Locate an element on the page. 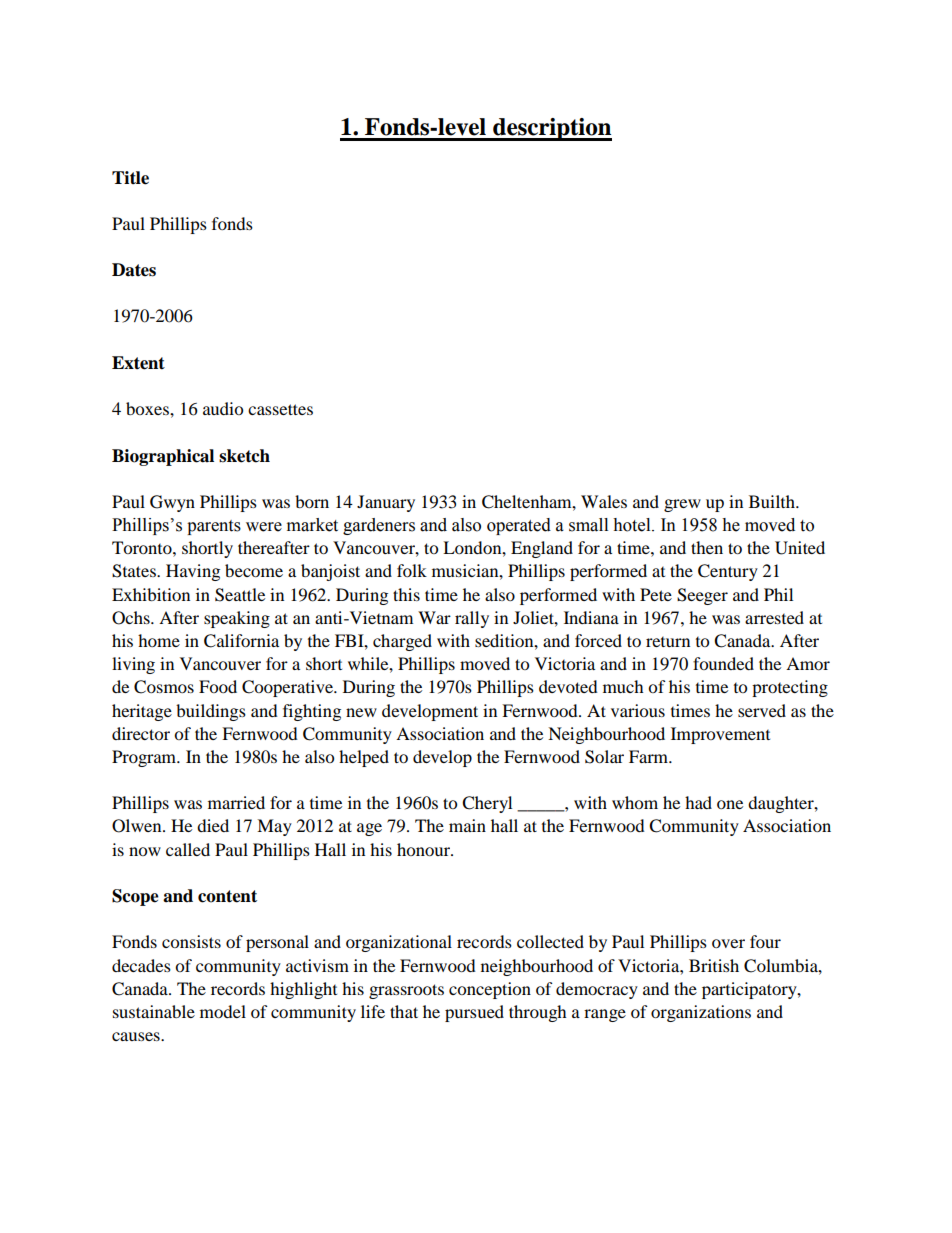  Improvement is located at coordinates (720, 735).
